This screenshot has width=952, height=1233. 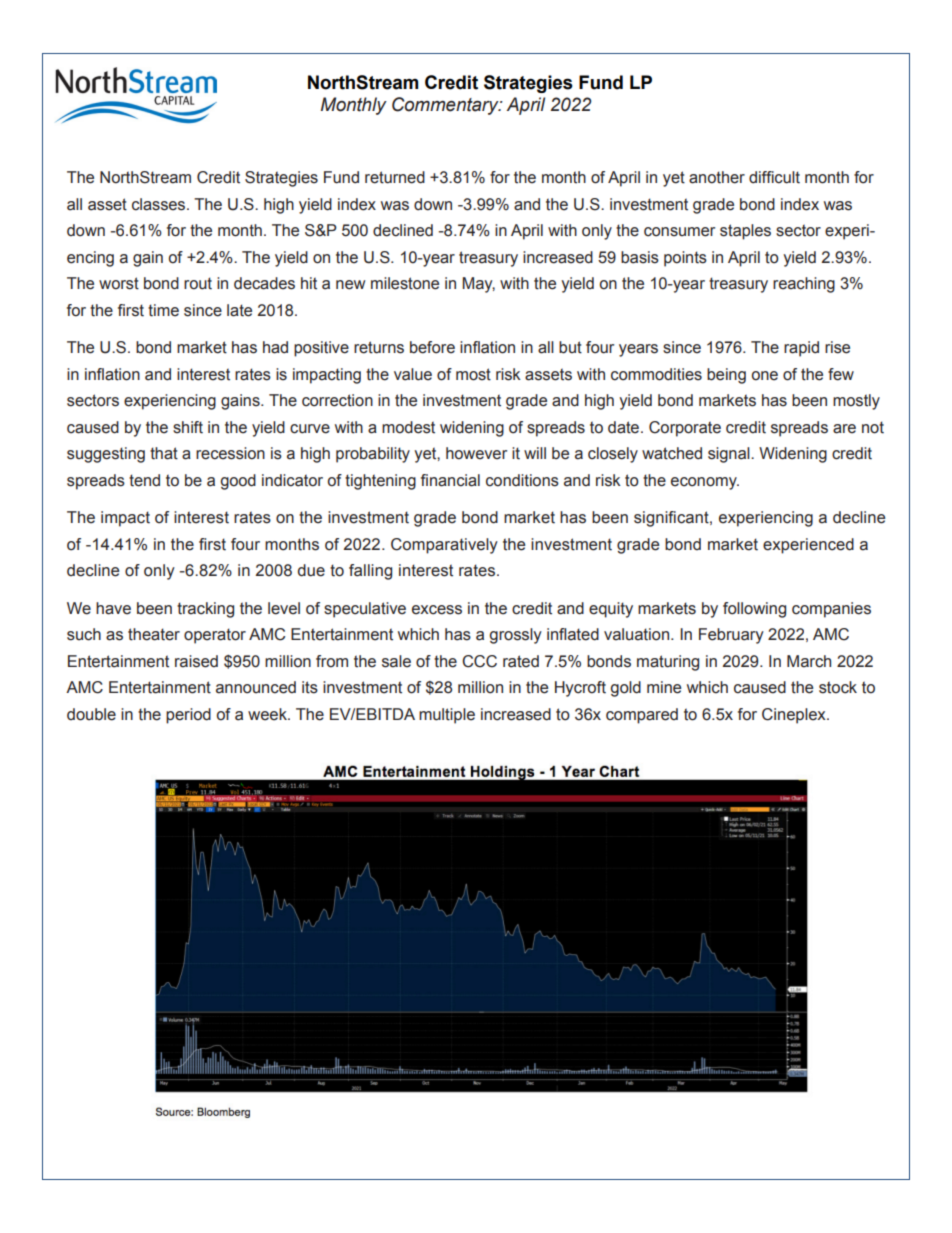 I want to click on Comparatively, so click(x=444, y=546).
